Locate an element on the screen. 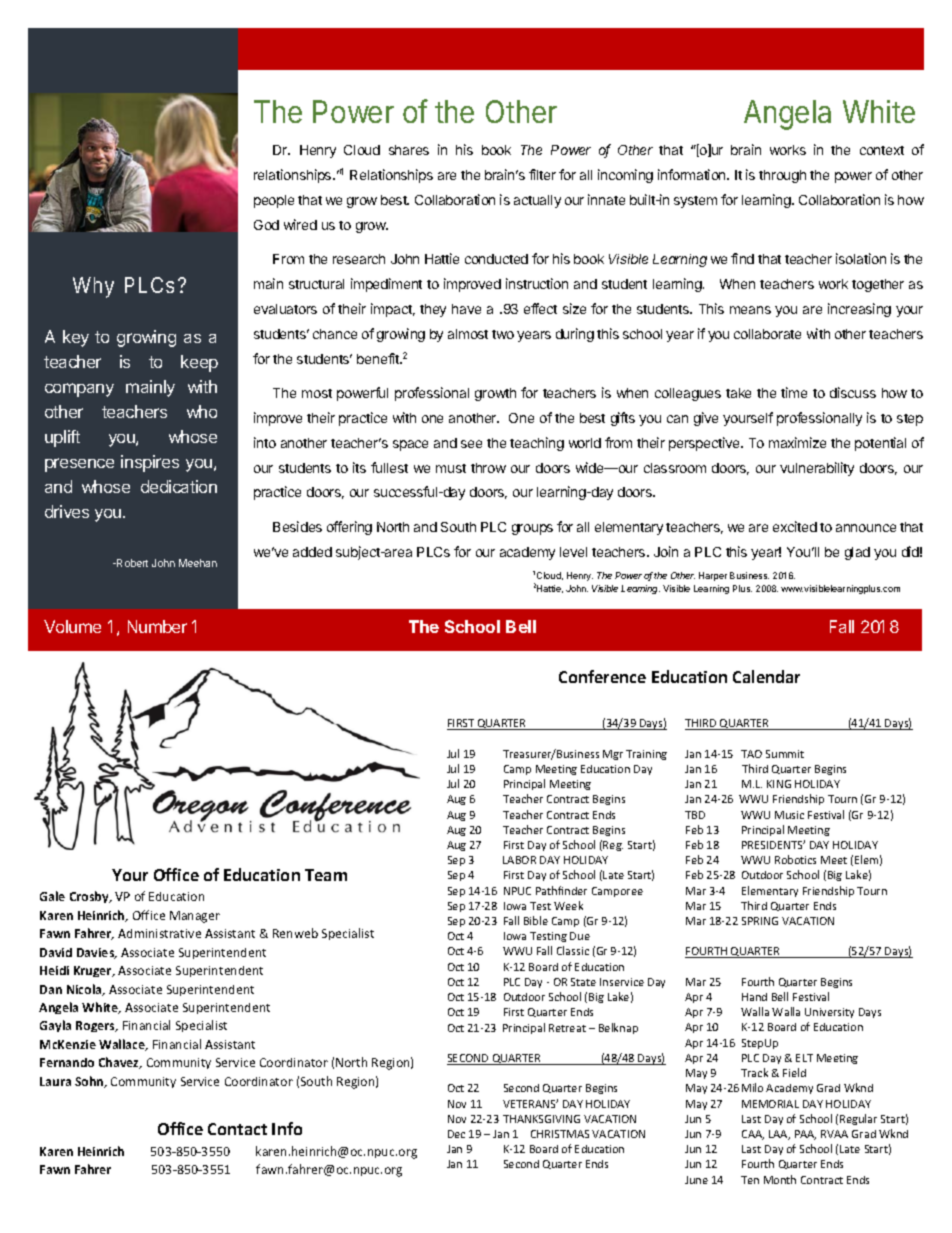  Dec is located at coordinates (456, 1134).
